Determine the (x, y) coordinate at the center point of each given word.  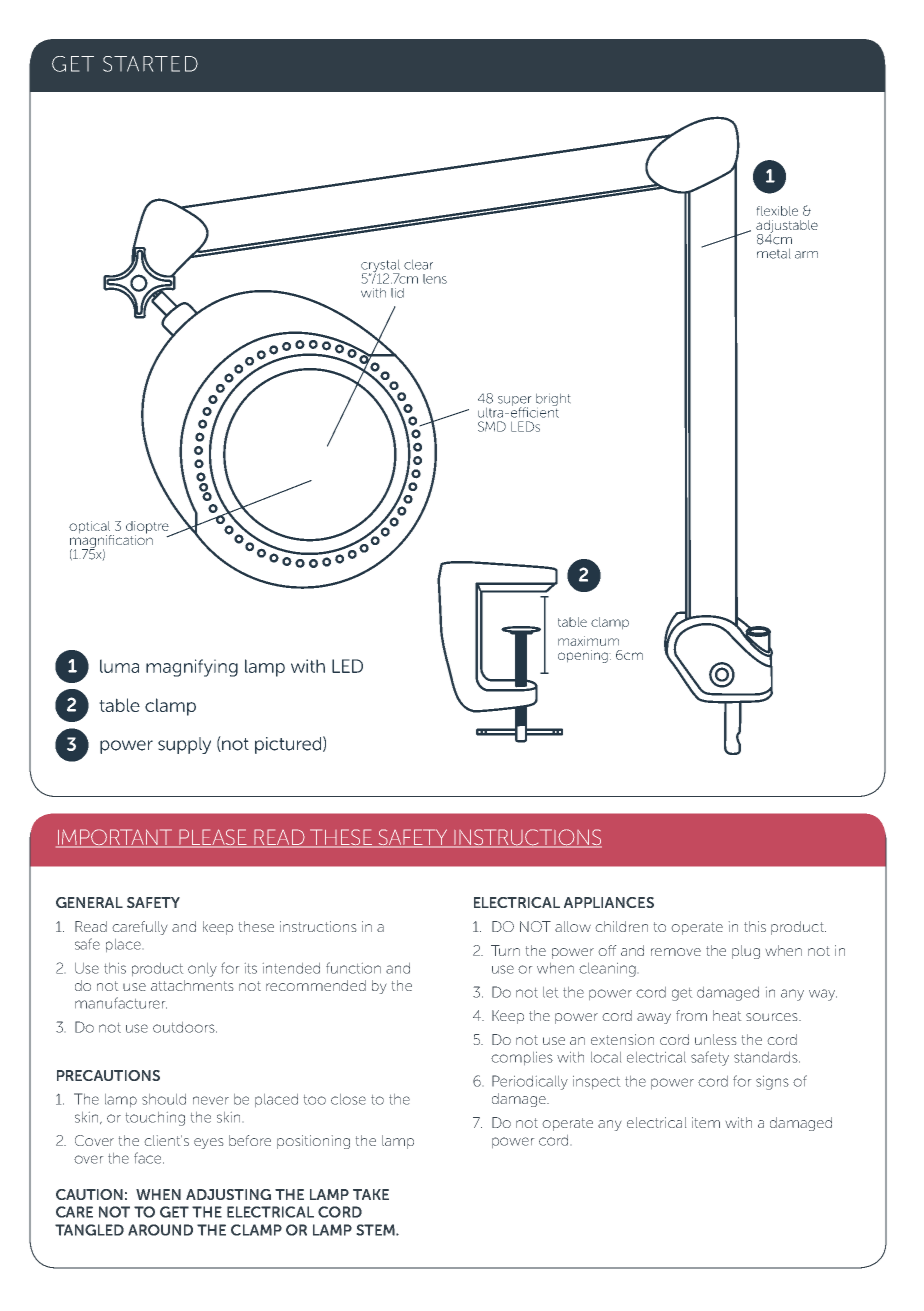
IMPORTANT (115, 838)
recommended (316, 985)
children (622, 926)
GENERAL (89, 902)
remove (676, 952)
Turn (505, 950)
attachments (192, 985)
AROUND (160, 1230)
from (691, 1015)
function (353, 968)
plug (746, 952)
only (202, 970)
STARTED (150, 64)
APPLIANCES (609, 902)
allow (573, 926)
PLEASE (213, 838)
